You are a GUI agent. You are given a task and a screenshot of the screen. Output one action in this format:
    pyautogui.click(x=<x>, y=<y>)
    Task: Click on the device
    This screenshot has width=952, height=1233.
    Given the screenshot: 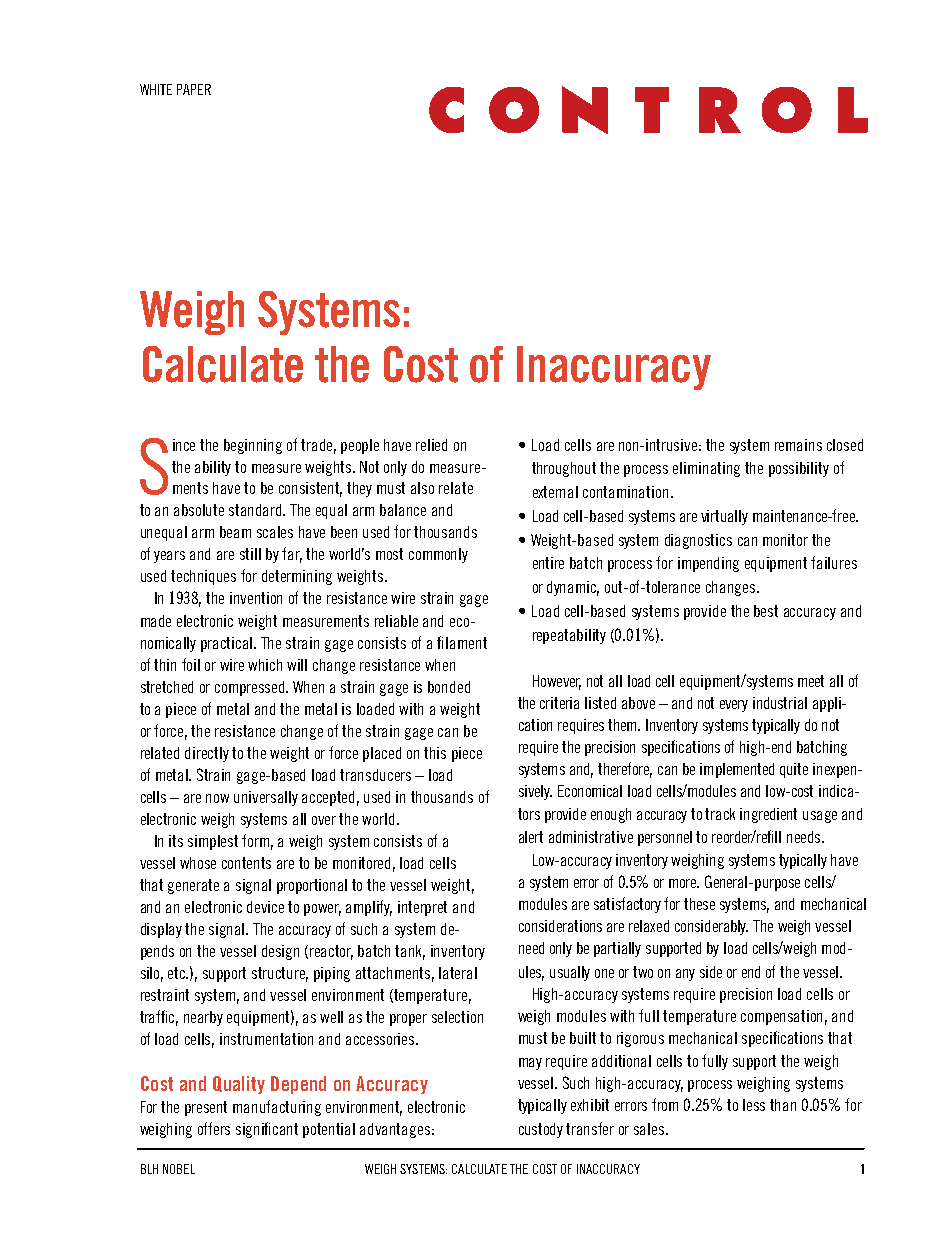 What is the action you would take?
    pyautogui.click(x=265, y=907)
